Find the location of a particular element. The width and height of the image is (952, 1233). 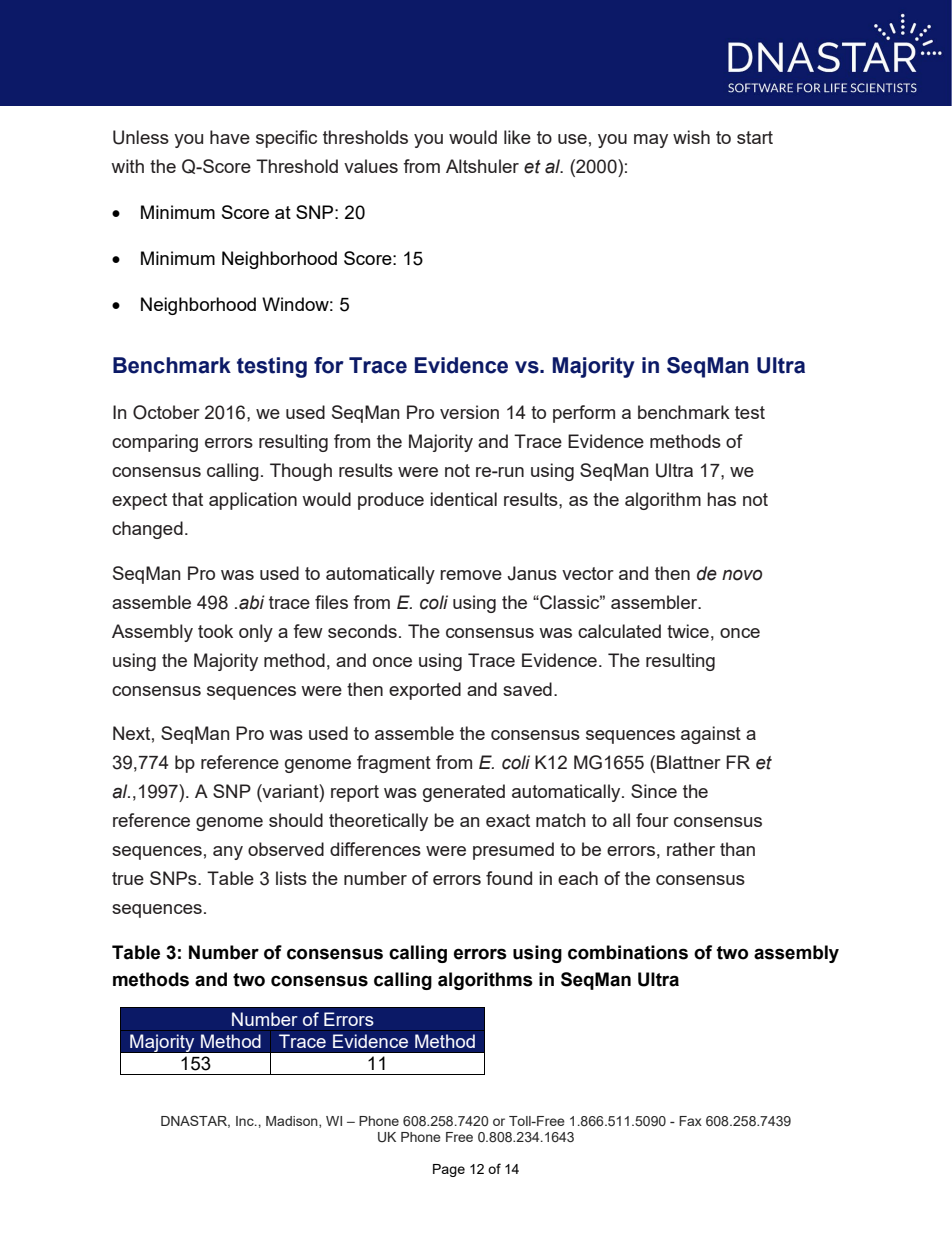

values is located at coordinates (371, 166).
